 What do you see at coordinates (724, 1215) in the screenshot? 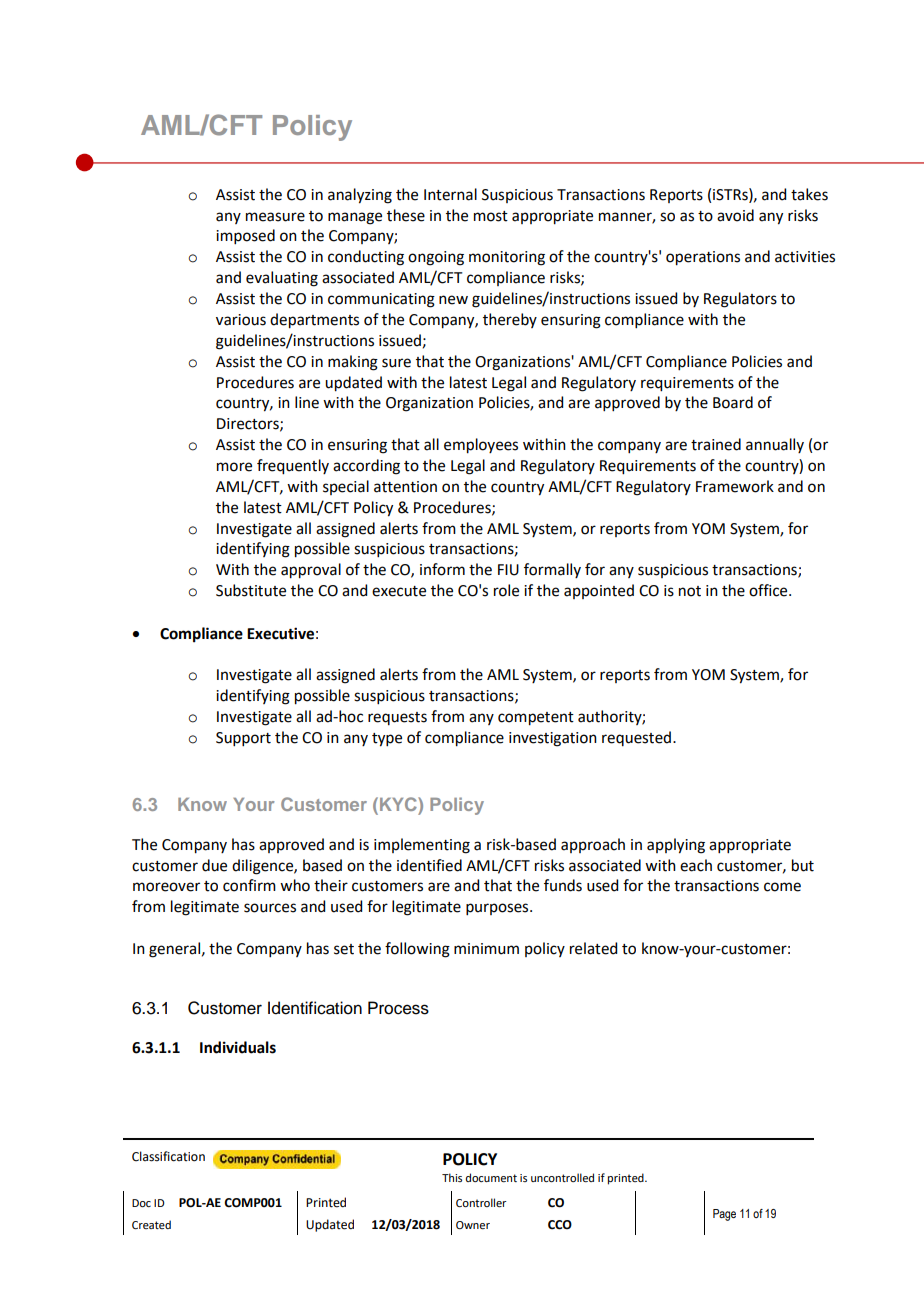
I see `Page` at bounding box center [724, 1215].
